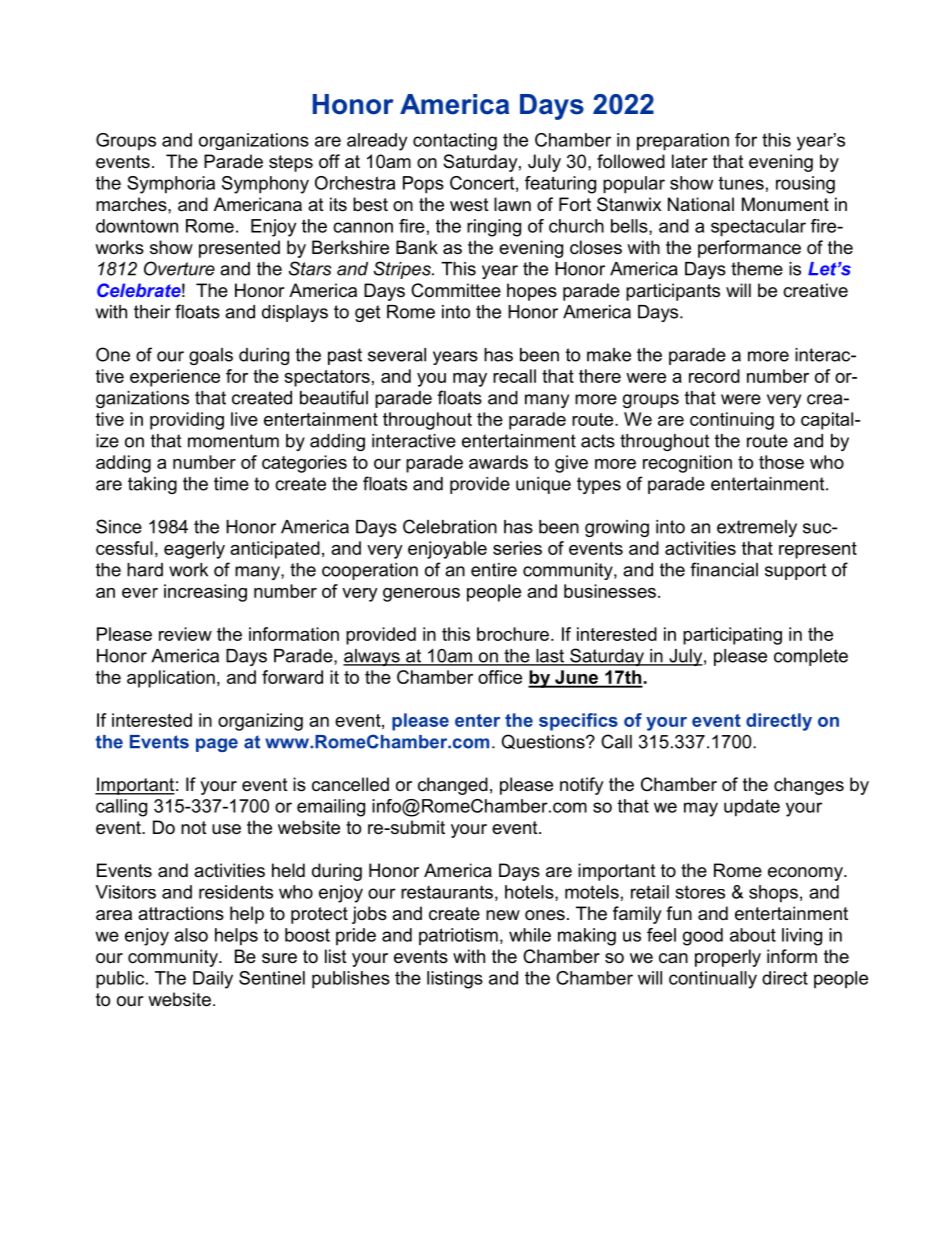  What do you see at coordinates (498, 462) in the screenshot?
I see `awards` at bounding box center [498, 462].
